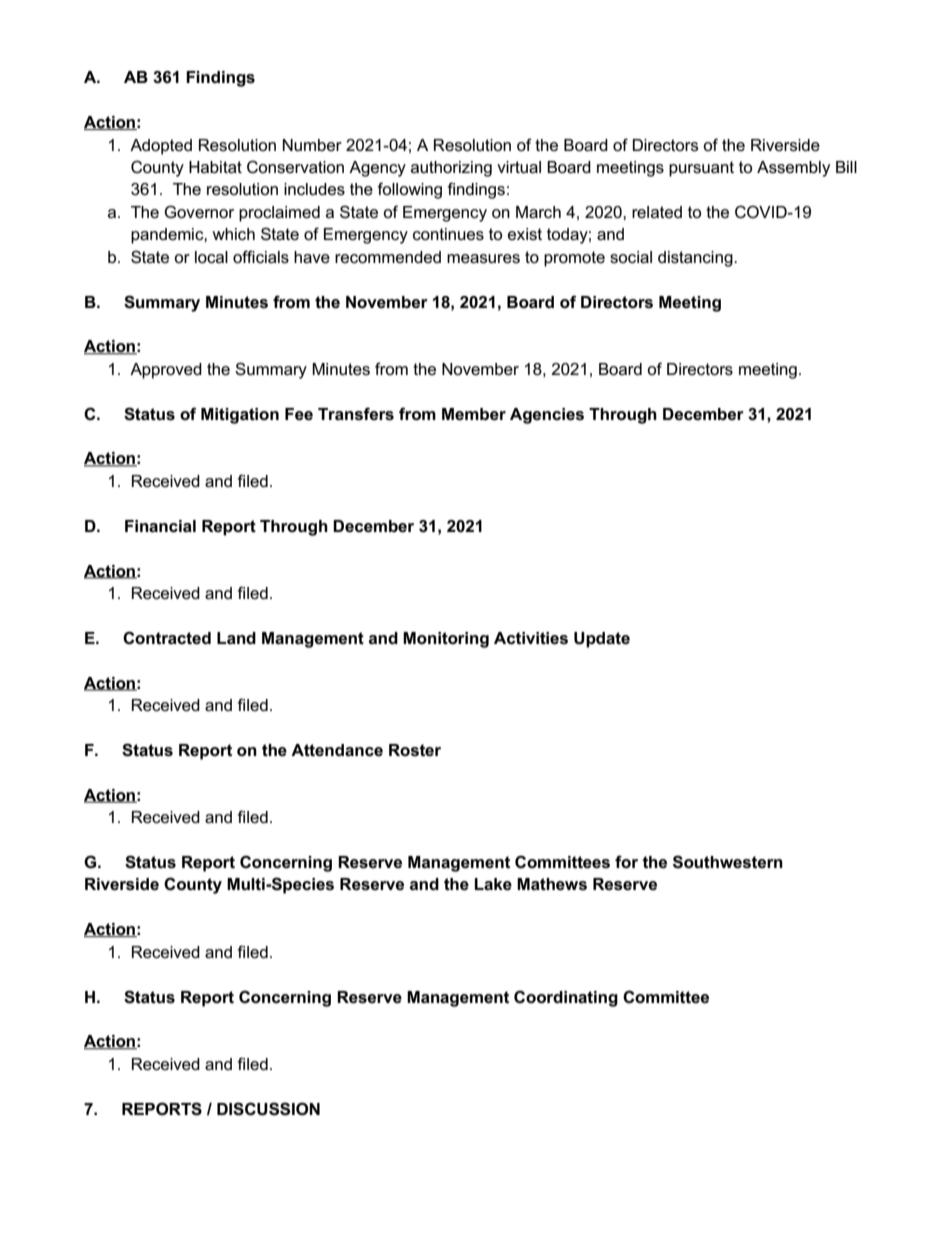 Image resolution: width=952 pixels, height=1233 pixels. What do you see at coordinates (519, 167) in the page?
I see `virtual` at bounding box center [519, 167].
